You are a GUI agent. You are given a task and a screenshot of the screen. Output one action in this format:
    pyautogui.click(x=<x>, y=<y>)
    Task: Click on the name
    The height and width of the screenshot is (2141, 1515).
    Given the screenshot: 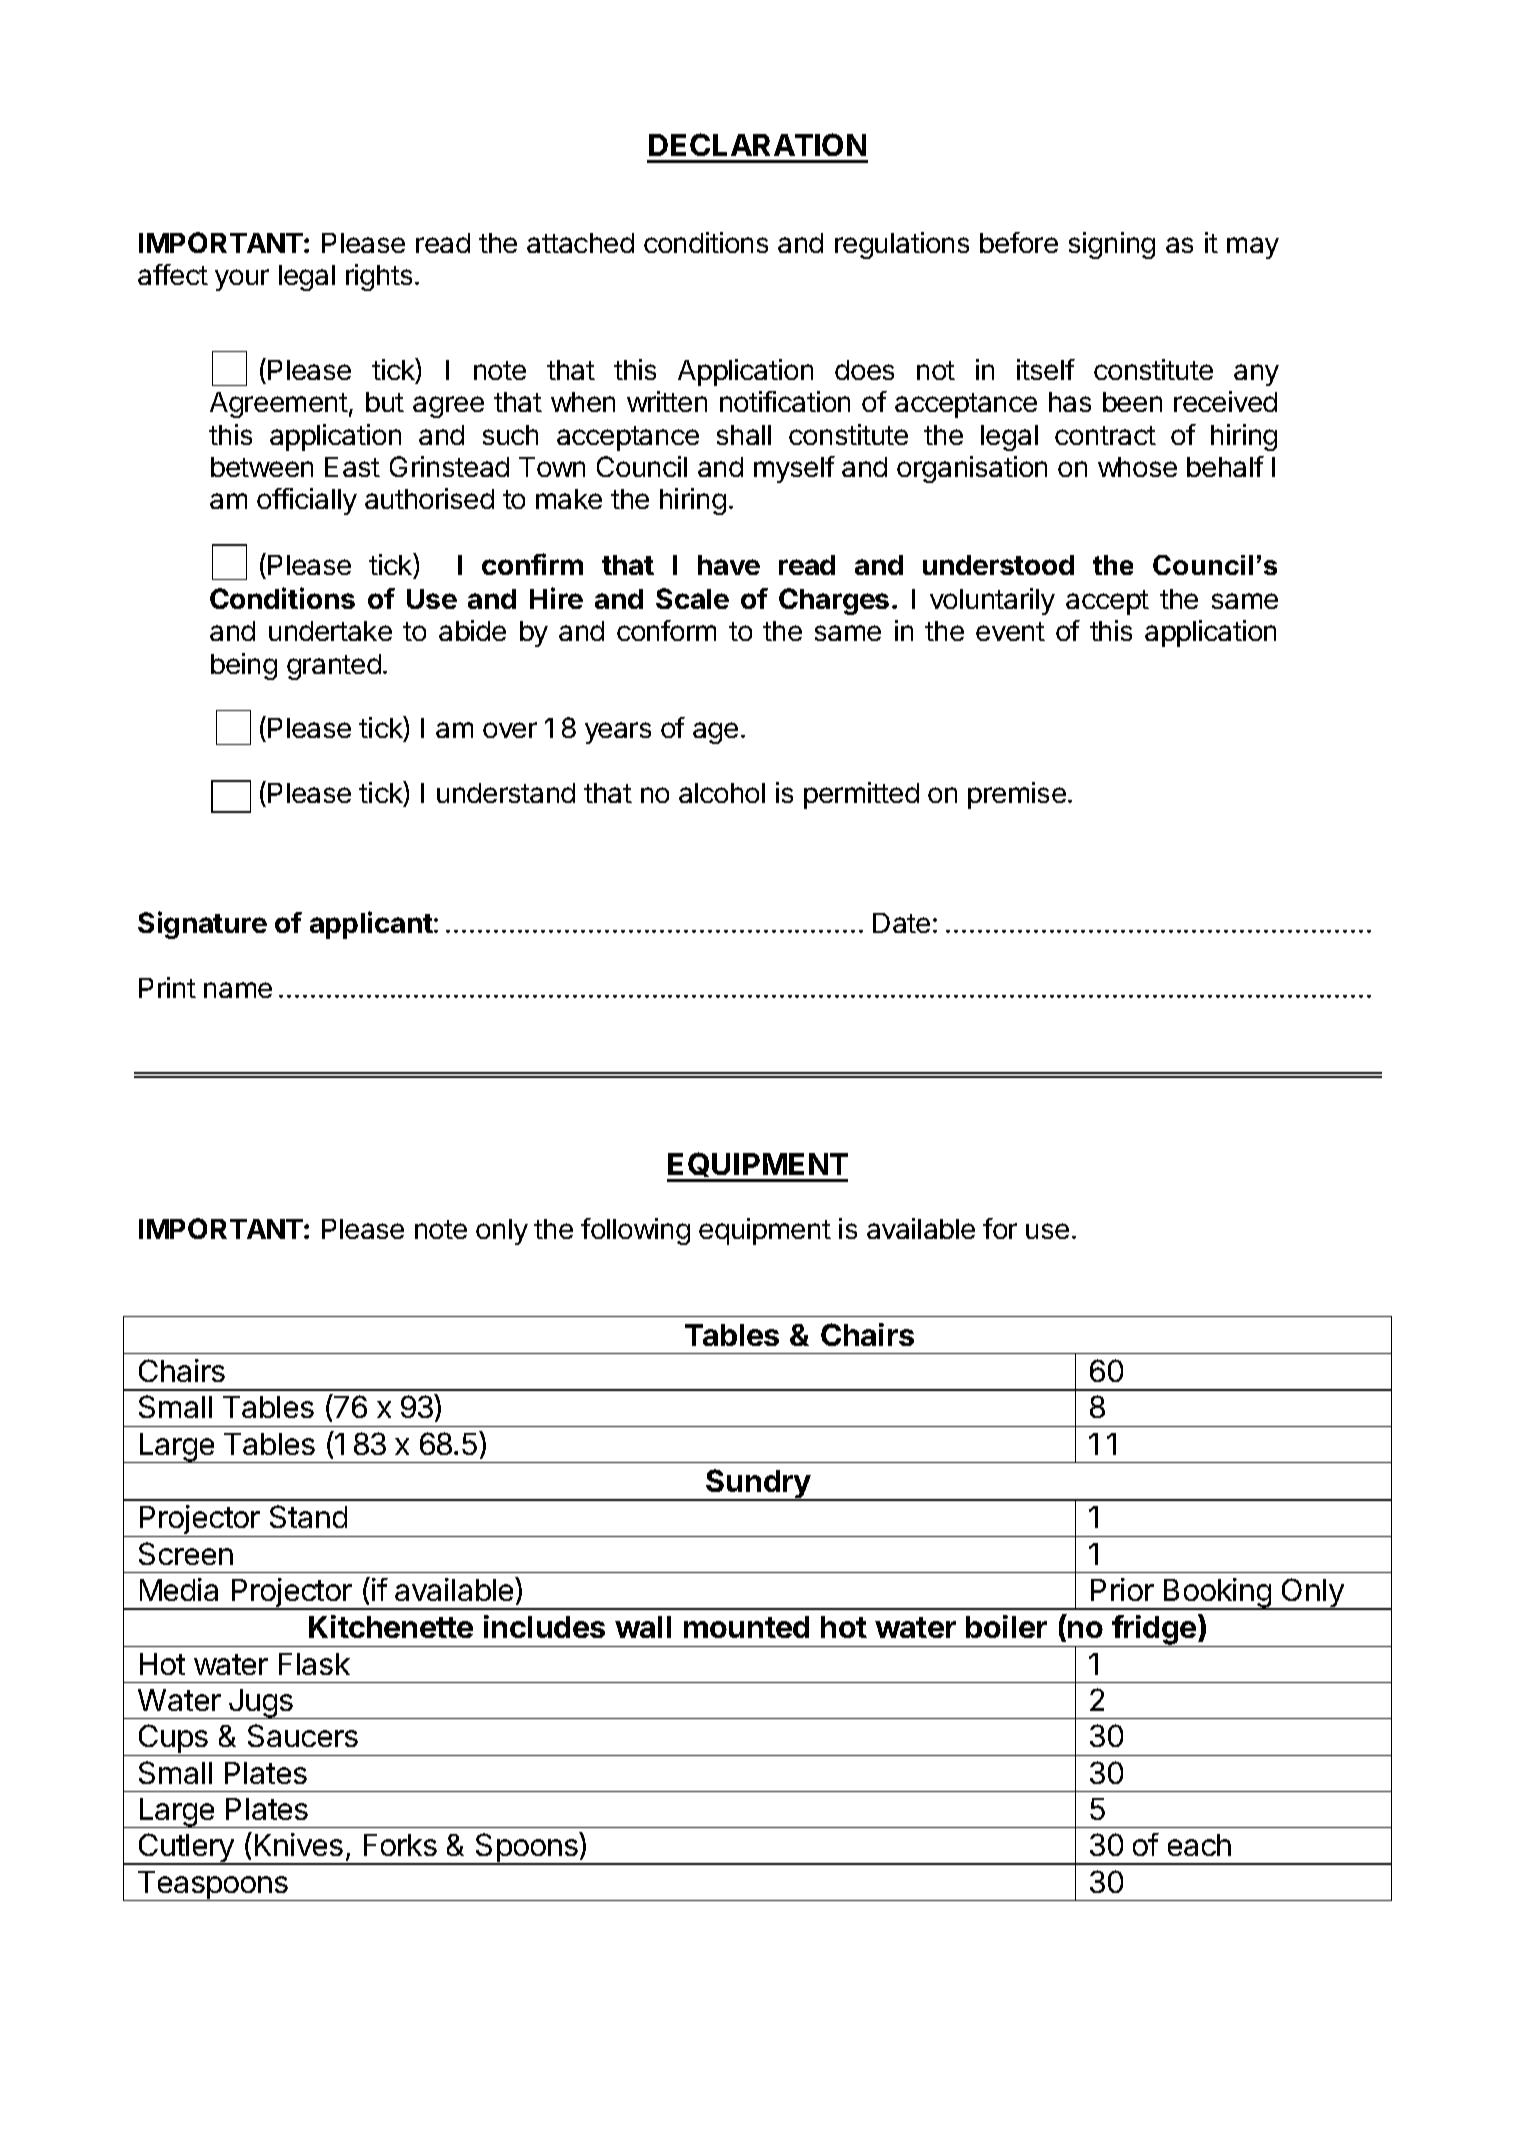 What is the action you would take?
    pyautogui.click(x=238, y=990)
